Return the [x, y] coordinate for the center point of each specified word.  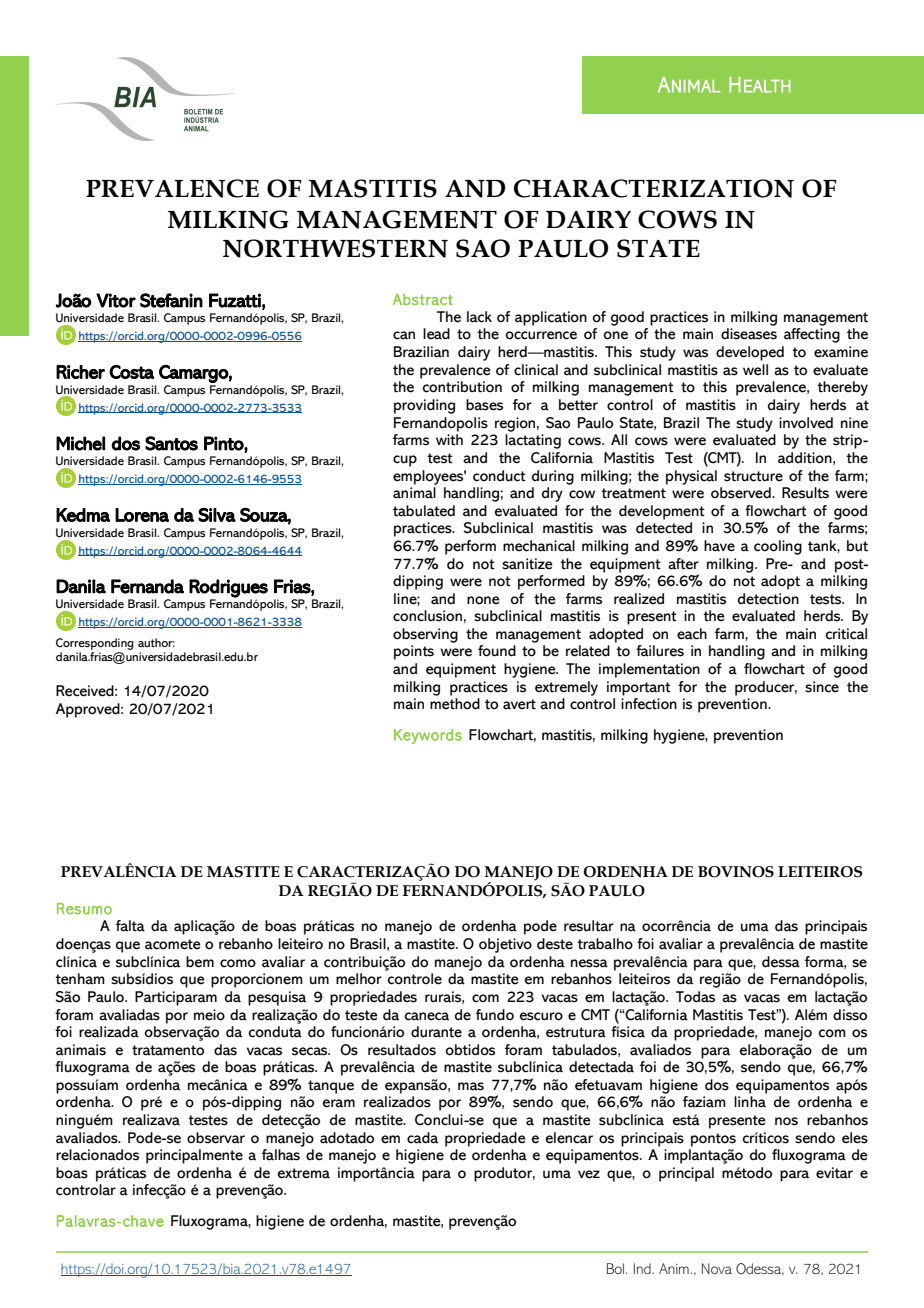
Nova [717, 1268]
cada [422, 1138]
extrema [303, 1173]
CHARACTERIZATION [654, 188]
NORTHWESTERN [335, 248]
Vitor [116, 300]
